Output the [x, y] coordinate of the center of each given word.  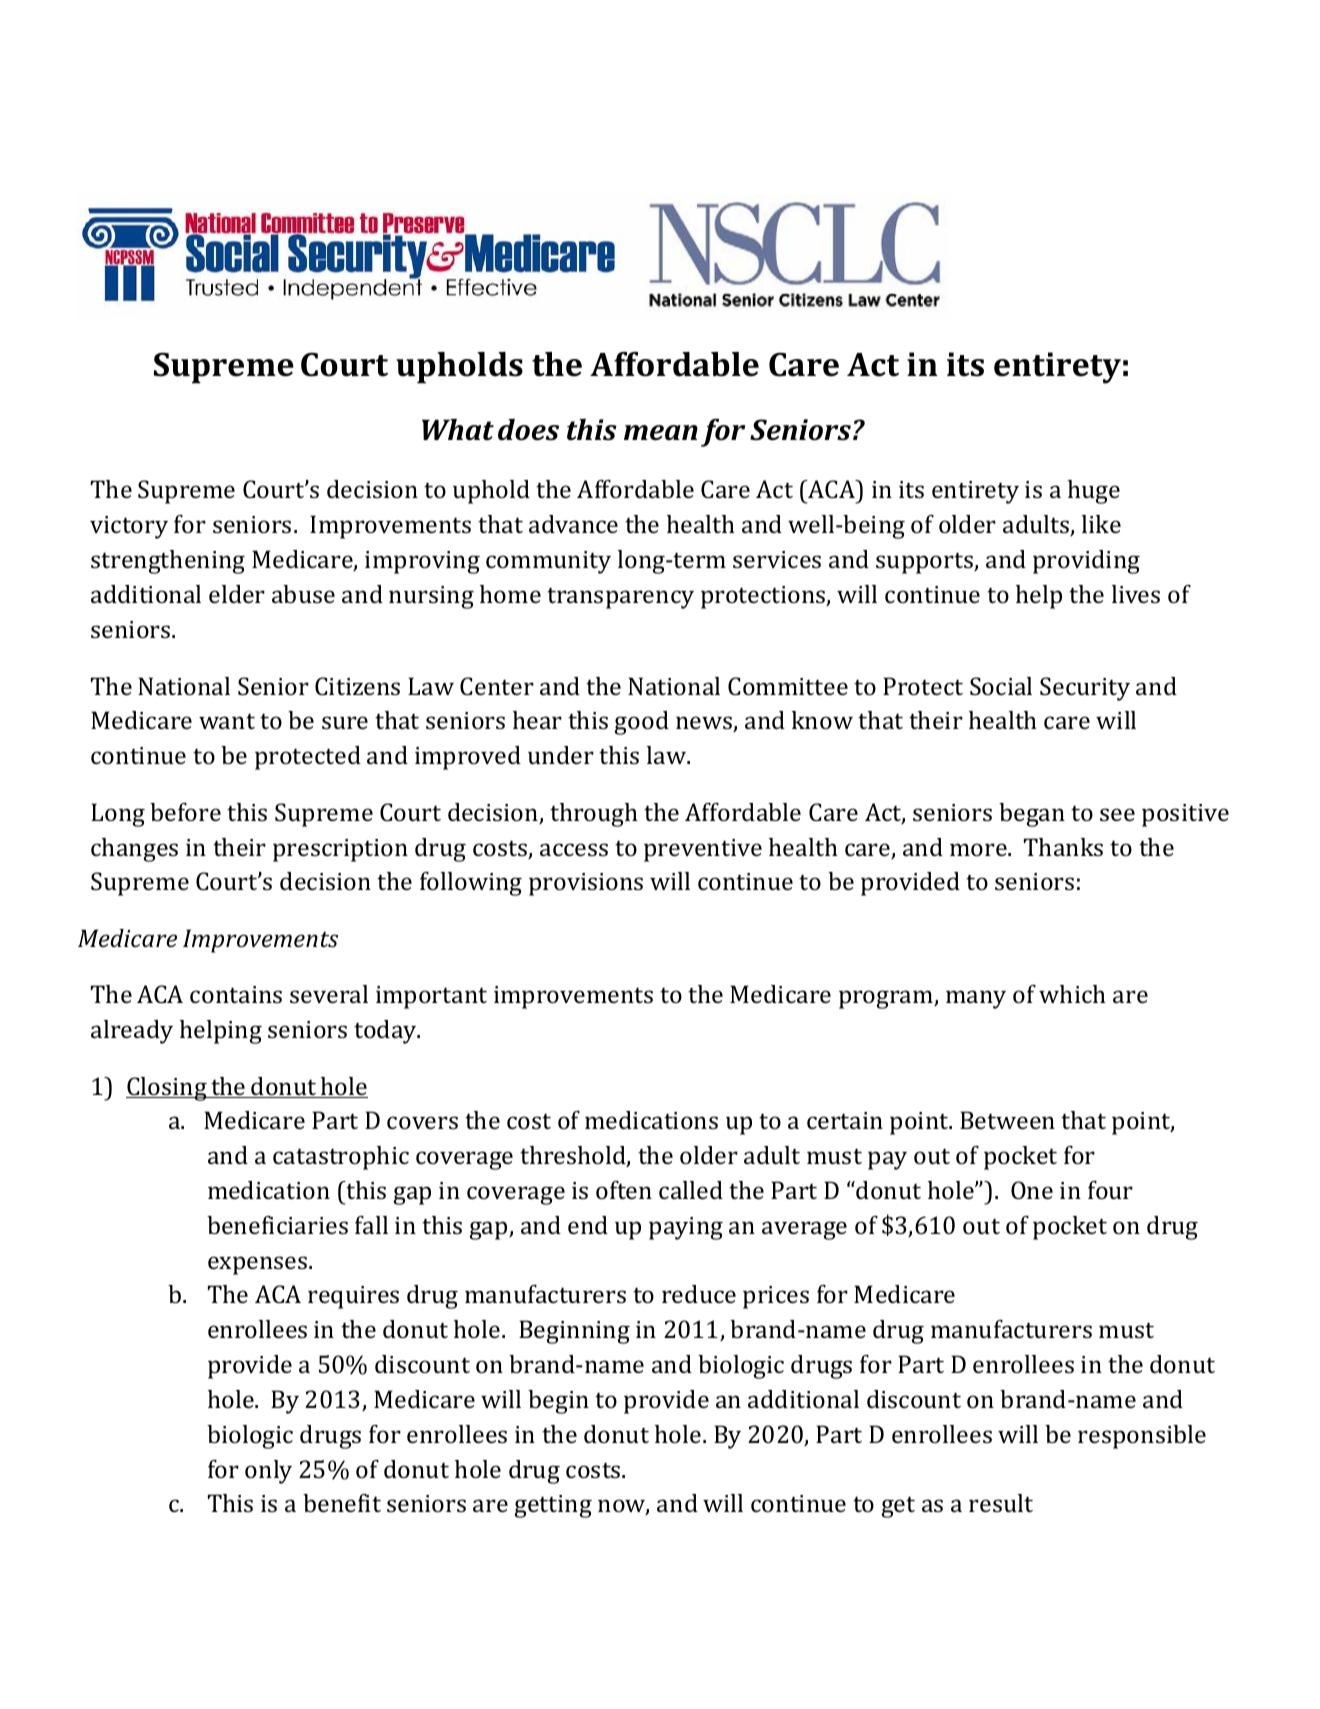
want [227, 721]
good [642, 723]
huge [1094, 492]
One [1032, 1190]
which [1072, 994]
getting [553, 1506]
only [268, 1472]
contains [236, 994]
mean [661, 433]
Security [1085, 689]
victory [129, 527]
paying [686, 1228]
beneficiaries [277, 1225]
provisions [586, 884]
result [1001, 1503]
